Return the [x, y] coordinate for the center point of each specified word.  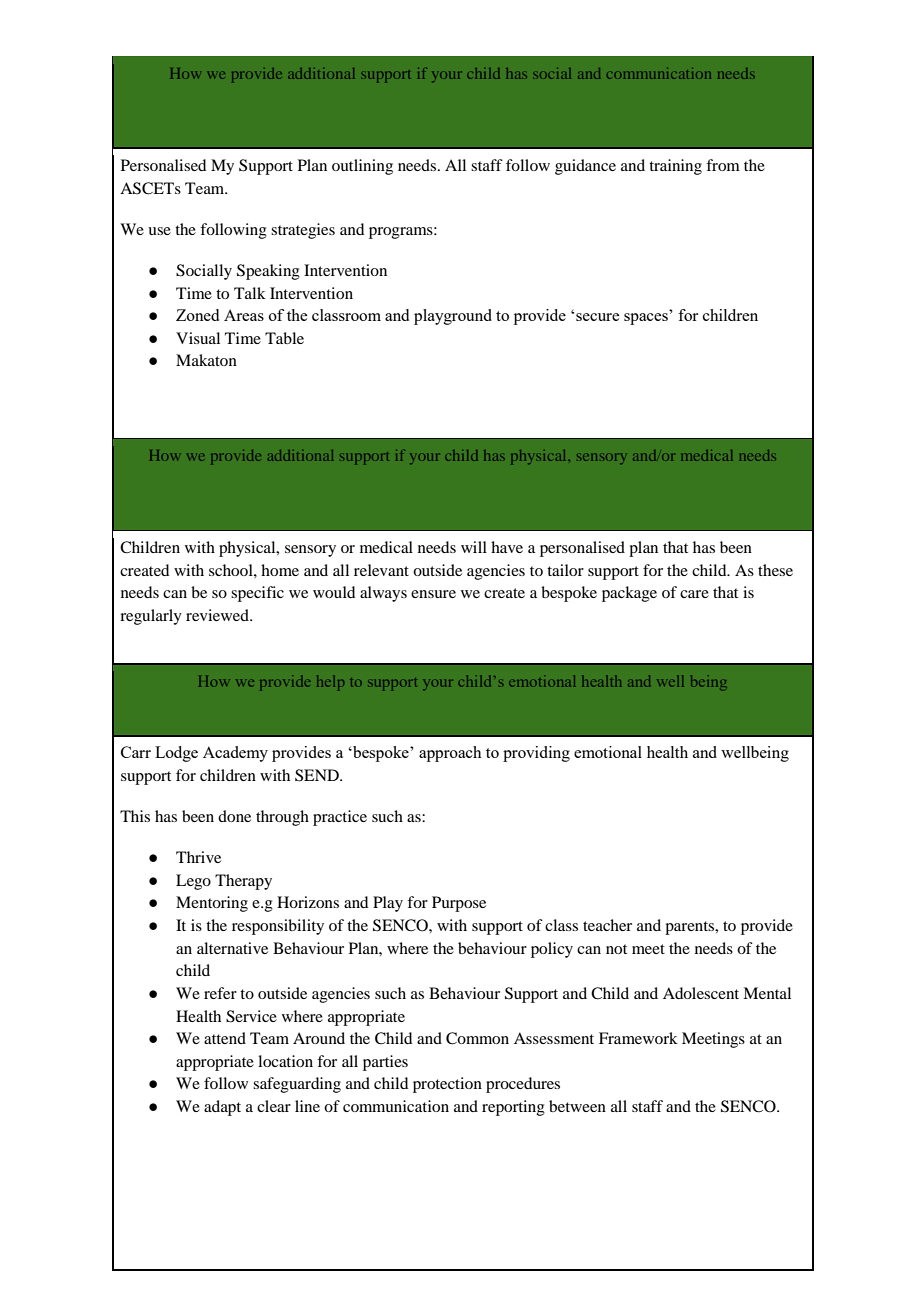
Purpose [459, 904]
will [474, 547]
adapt [222, 1108]
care [694, 594]
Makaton [206, 360]
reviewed [218, 615]
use [159, 231]
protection [447, 1085]
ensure [433, 594]
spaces [646, 319]
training [675, 167]
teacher [607, 925]
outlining [362, 167]
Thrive [198, 857]
